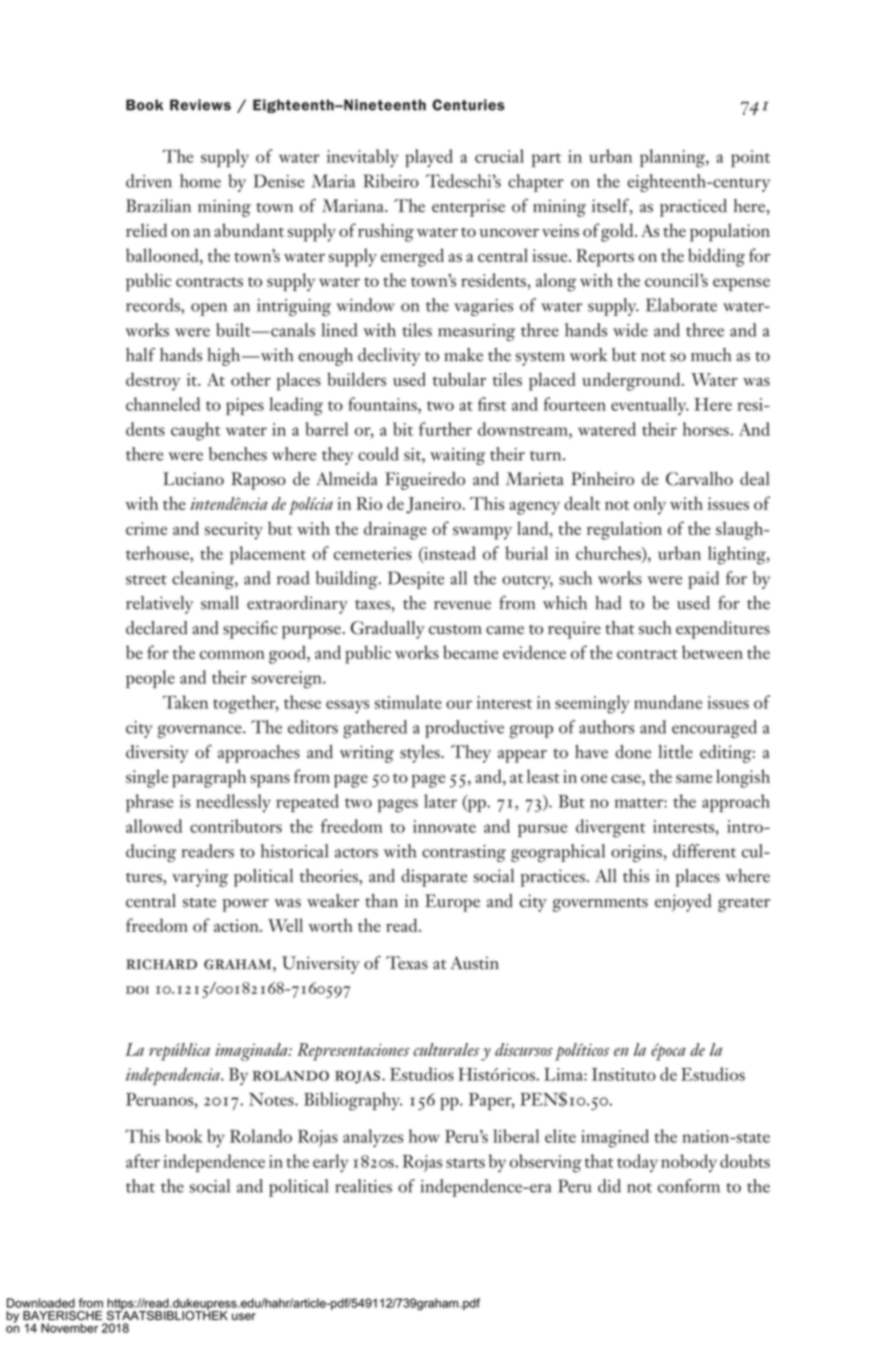 The height and width of the screenshot is (1345, 896). I want to click on doi, so click(137, 990).
